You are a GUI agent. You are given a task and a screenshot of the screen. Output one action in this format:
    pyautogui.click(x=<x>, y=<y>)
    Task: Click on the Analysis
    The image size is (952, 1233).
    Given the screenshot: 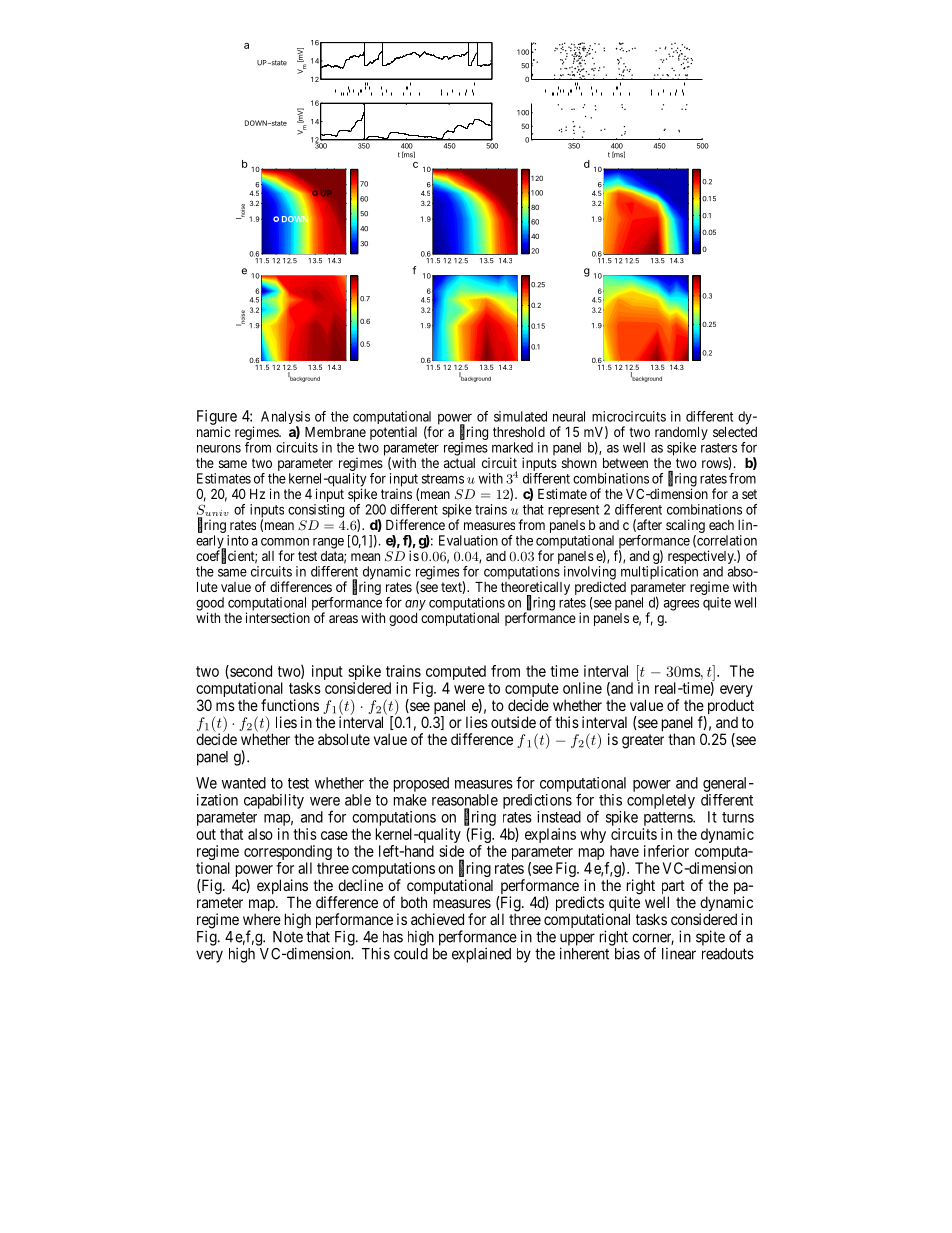 What is the action you would take?
    pyautogui.click(x=285, y=419)
